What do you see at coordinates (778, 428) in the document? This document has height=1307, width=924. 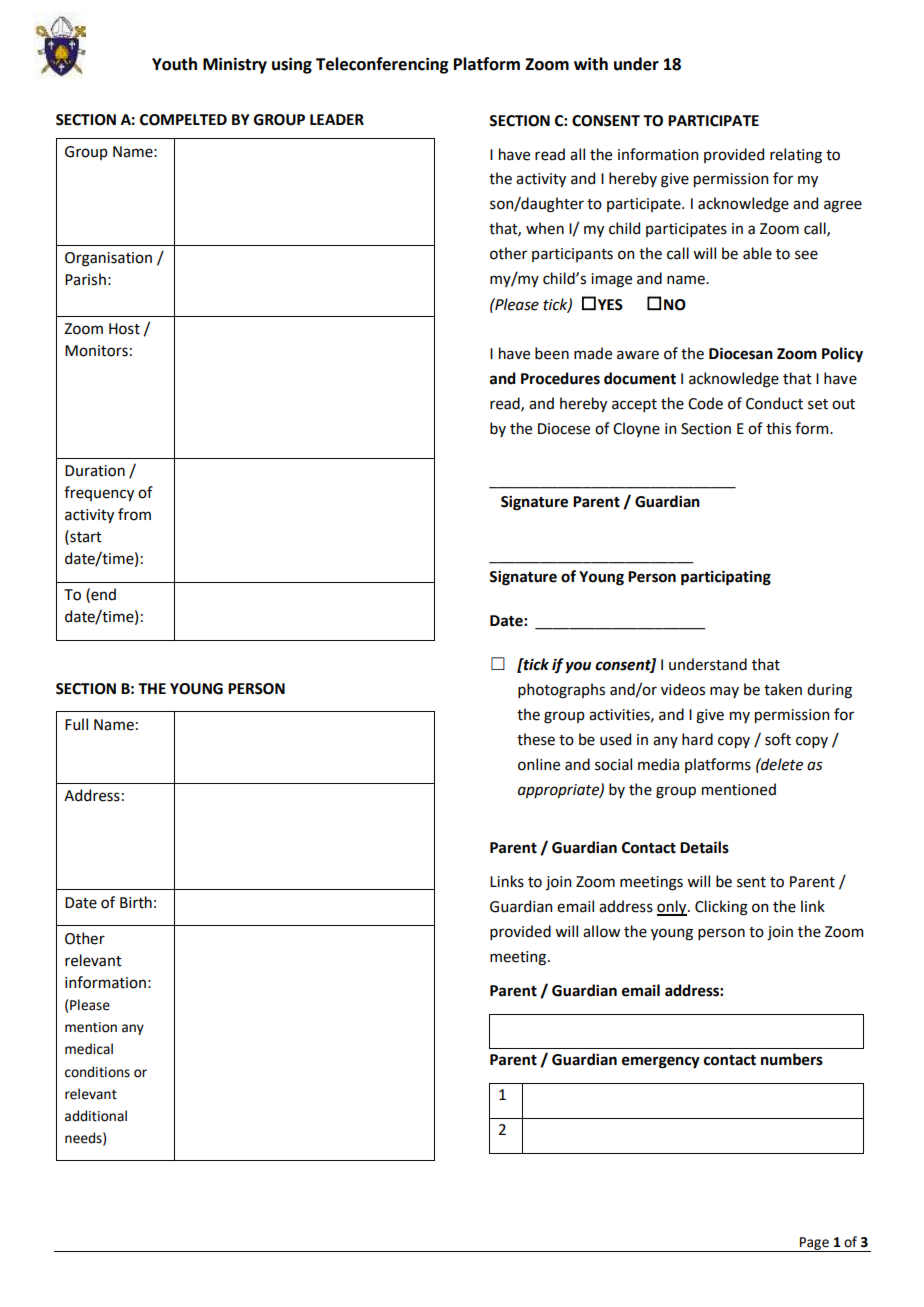 I see `this` at bounding box center [778, 428].
